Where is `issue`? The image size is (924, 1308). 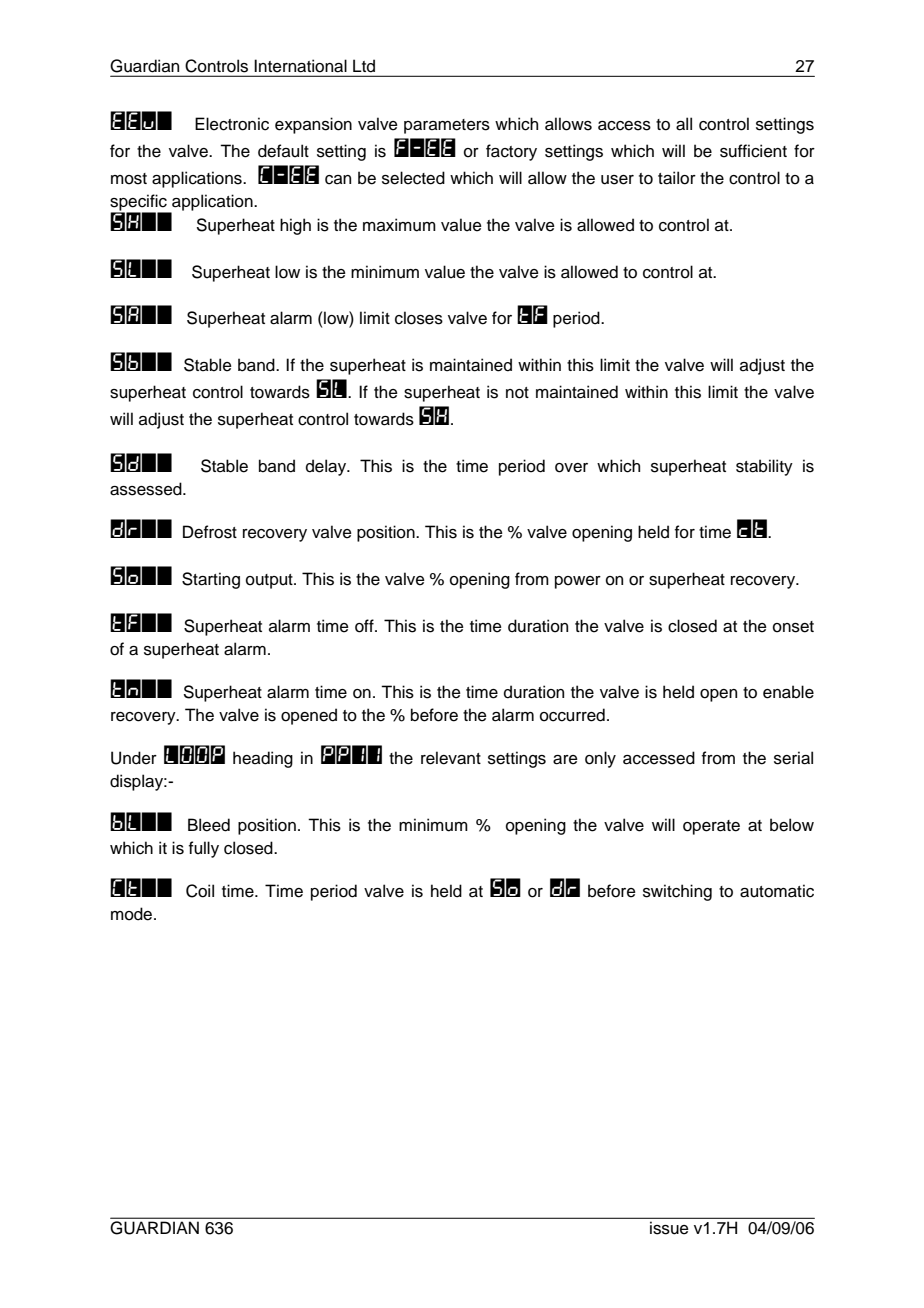
issue is located at coordinates (669, 1228).
